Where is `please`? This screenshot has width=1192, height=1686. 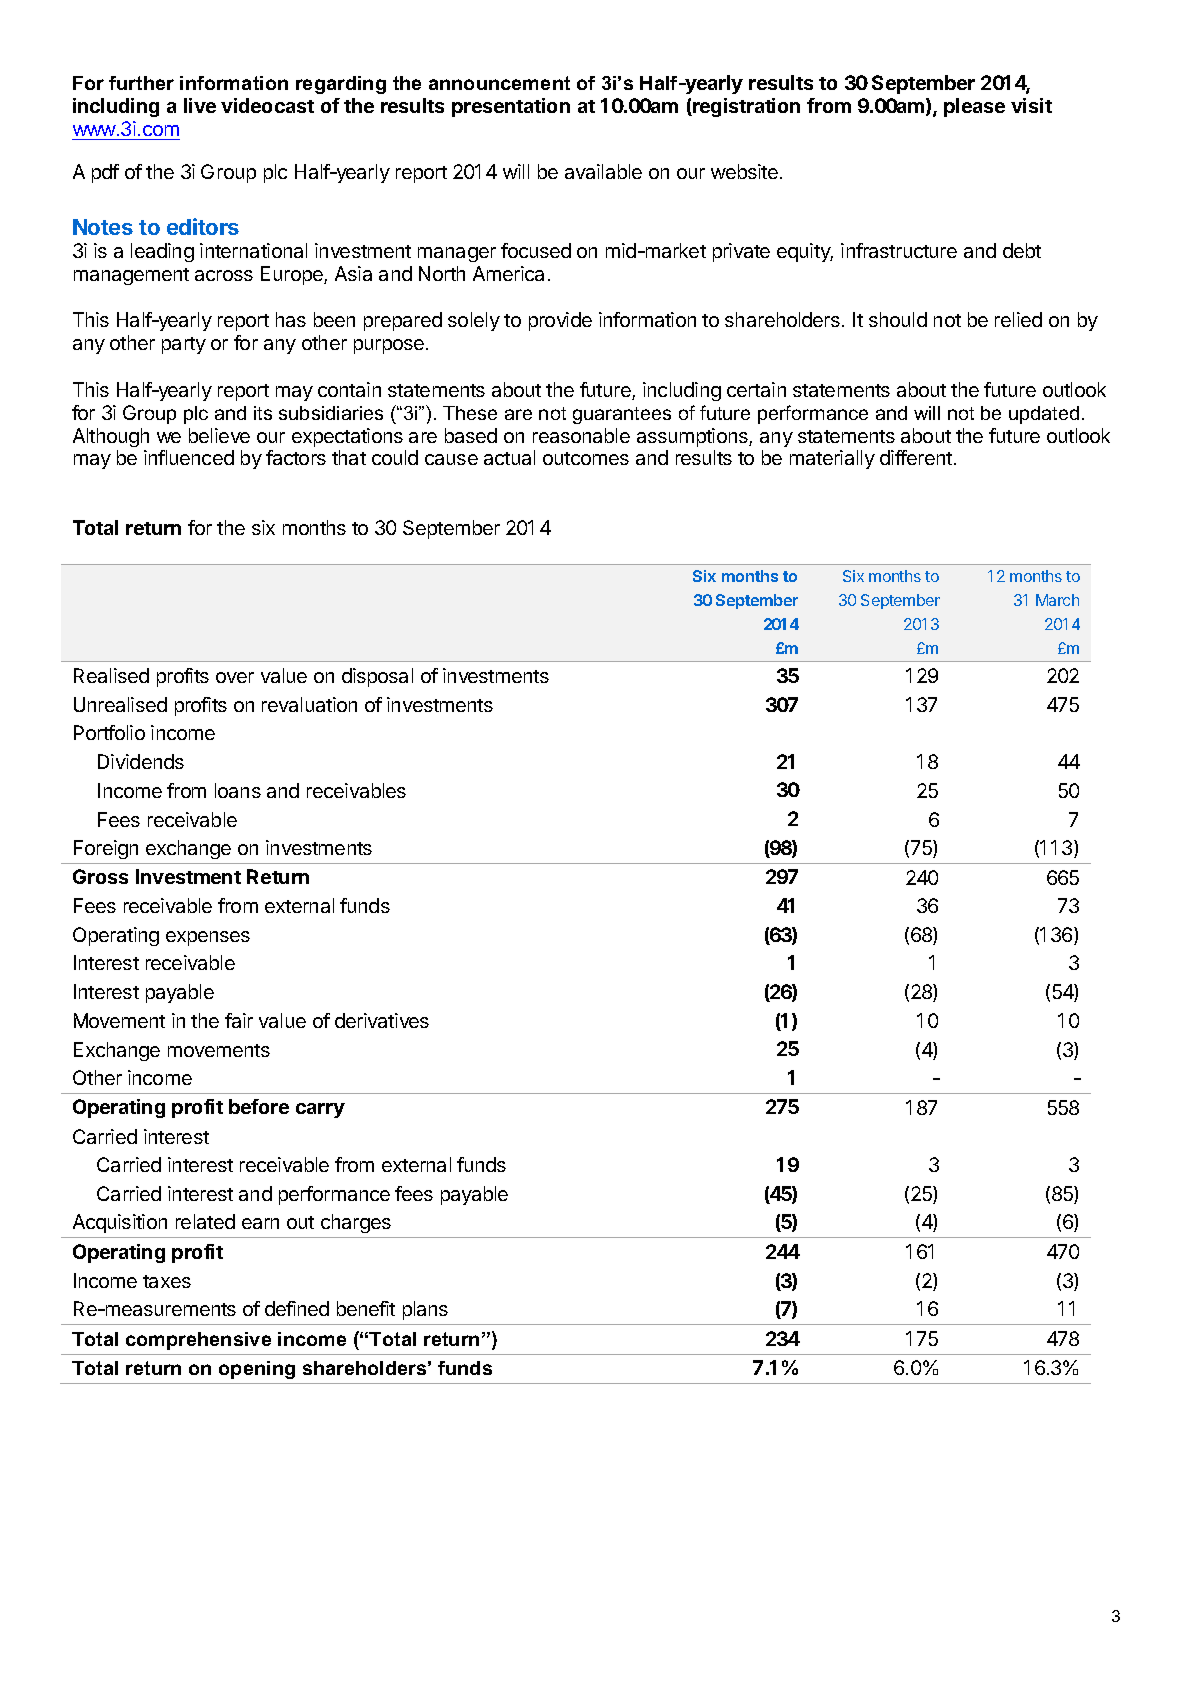
please is located at coordinates (974, 107).
